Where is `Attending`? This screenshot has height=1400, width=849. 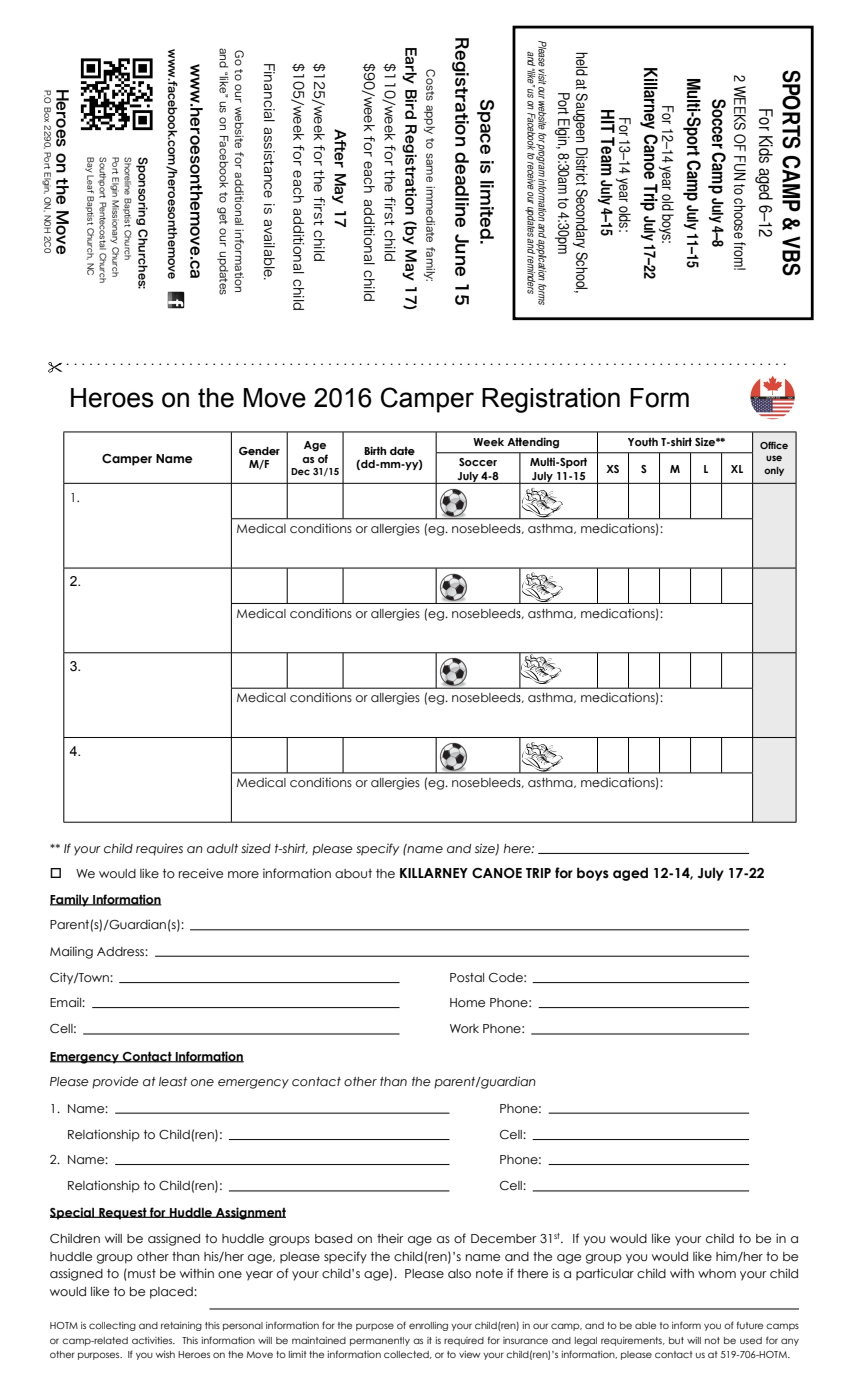
Attending is located at coordinates (533, 443).
